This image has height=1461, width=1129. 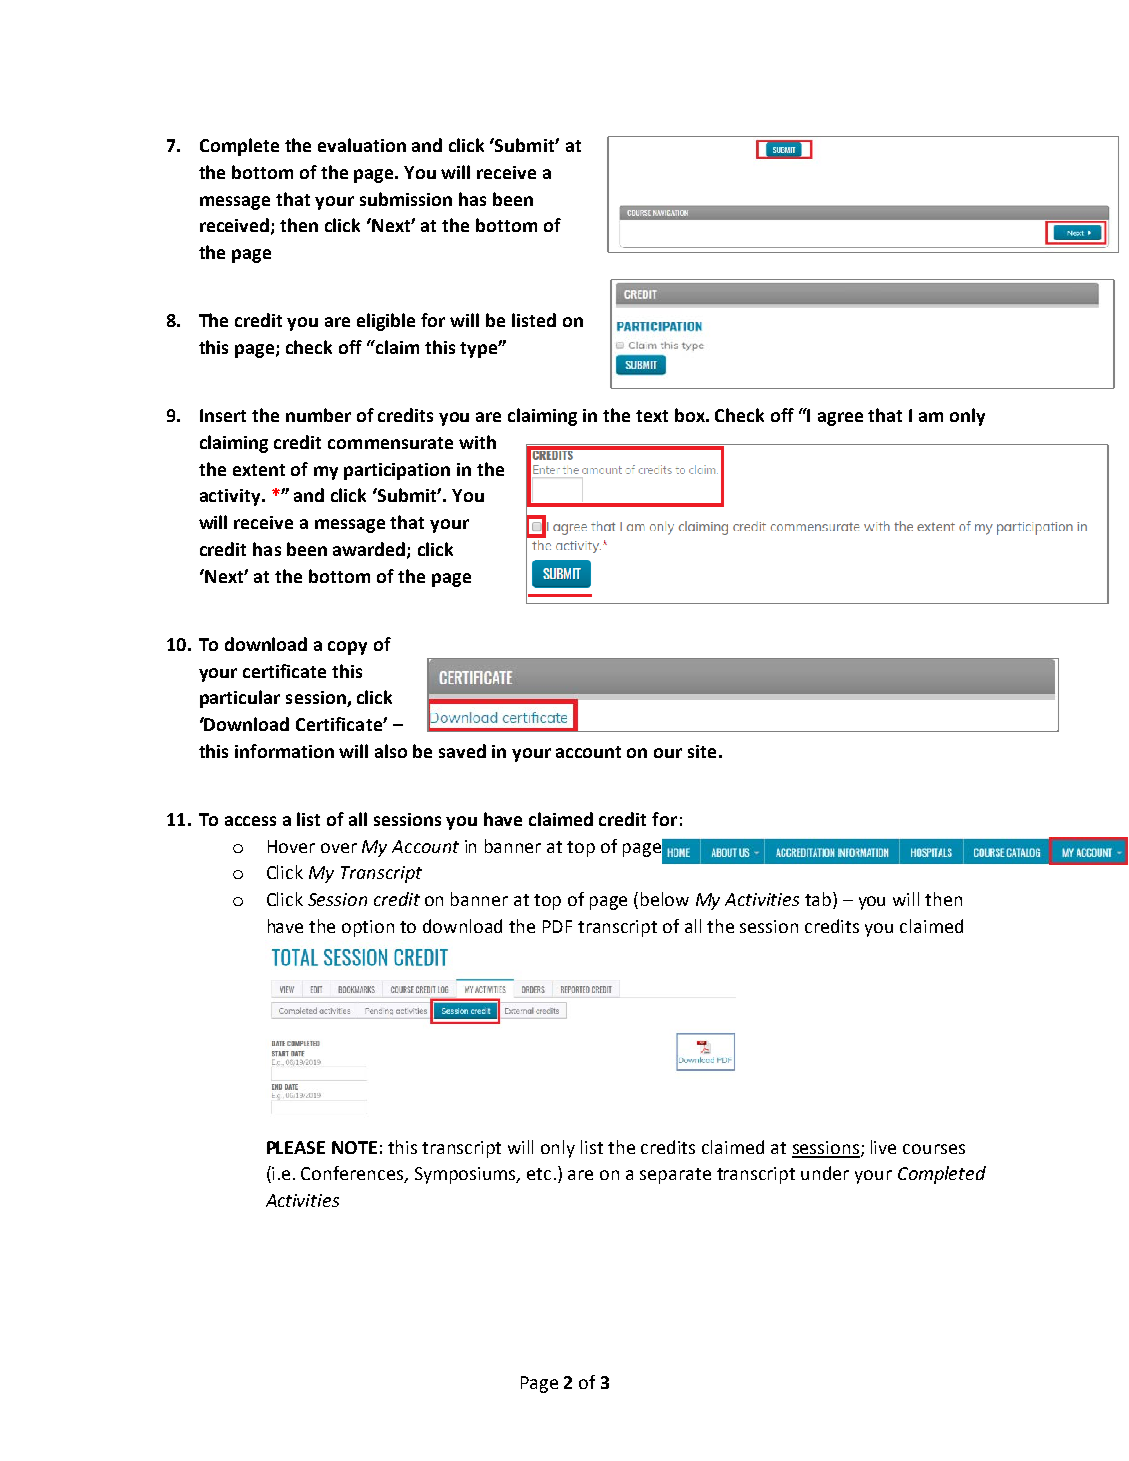 I want to click on text, so click(x=652, y=416).
